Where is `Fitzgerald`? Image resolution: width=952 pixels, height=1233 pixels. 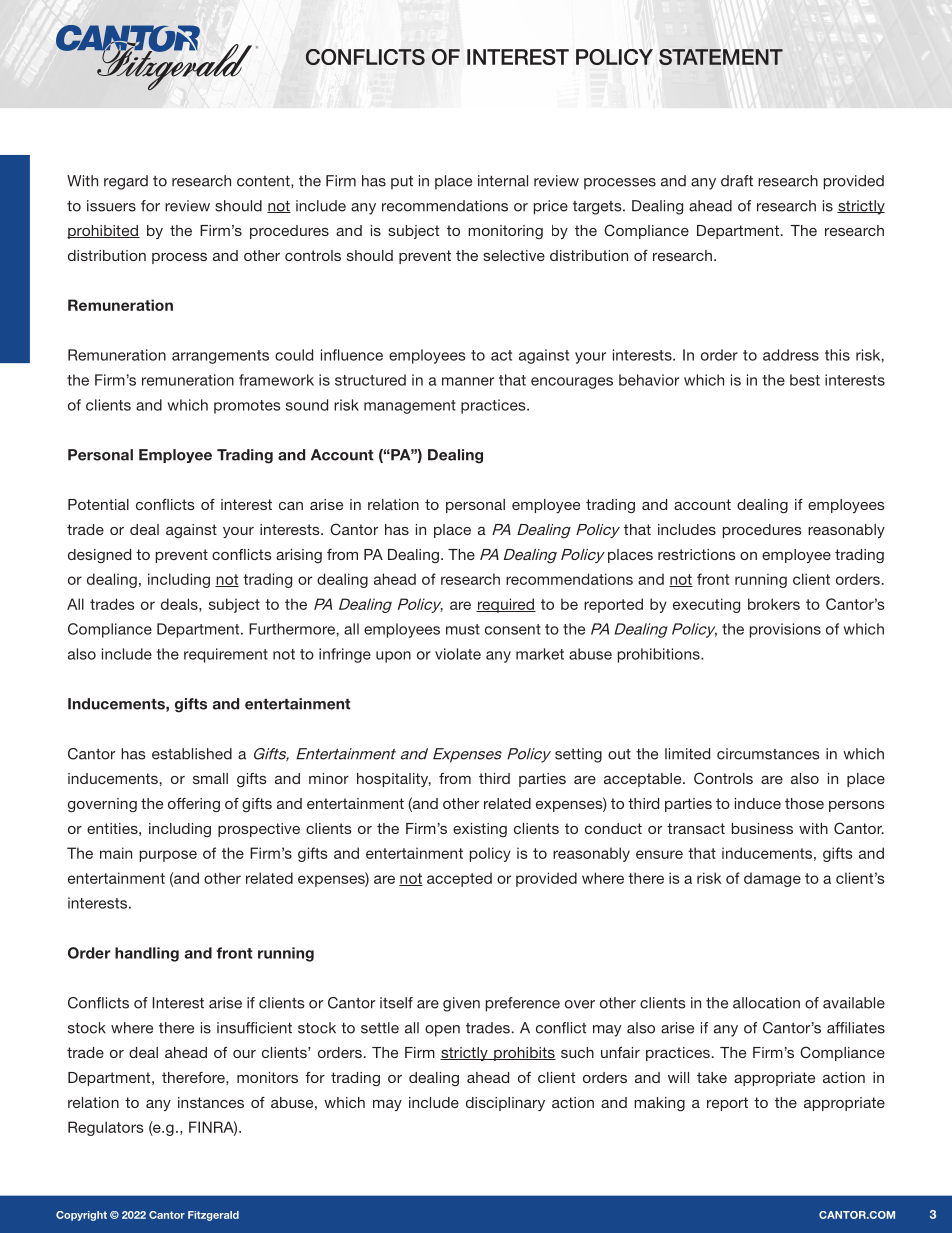
Fitzgerald is located at coordinates (213, 1216).
